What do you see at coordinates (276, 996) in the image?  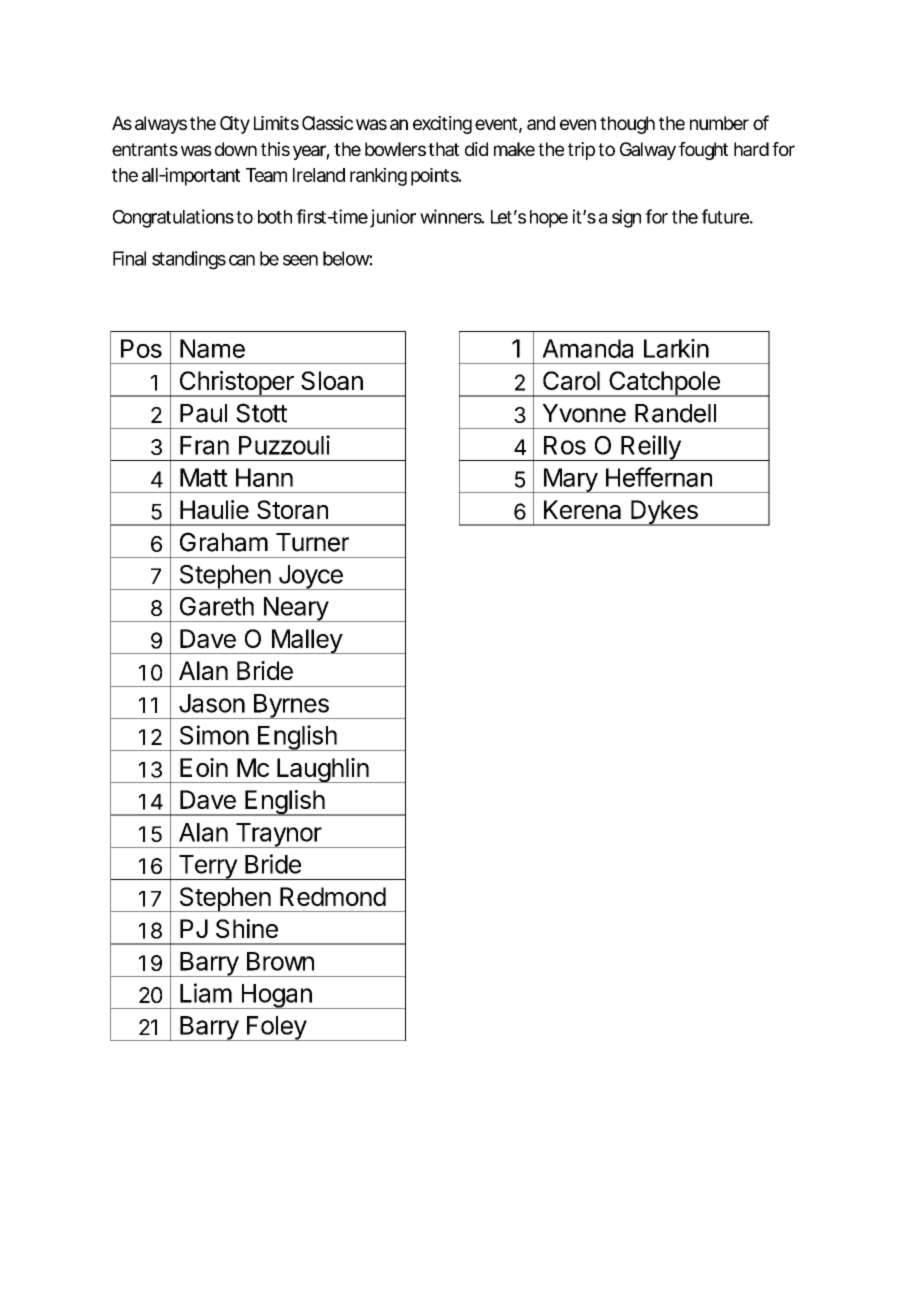 I see `Hogan` at bounding box center [276, 996].
